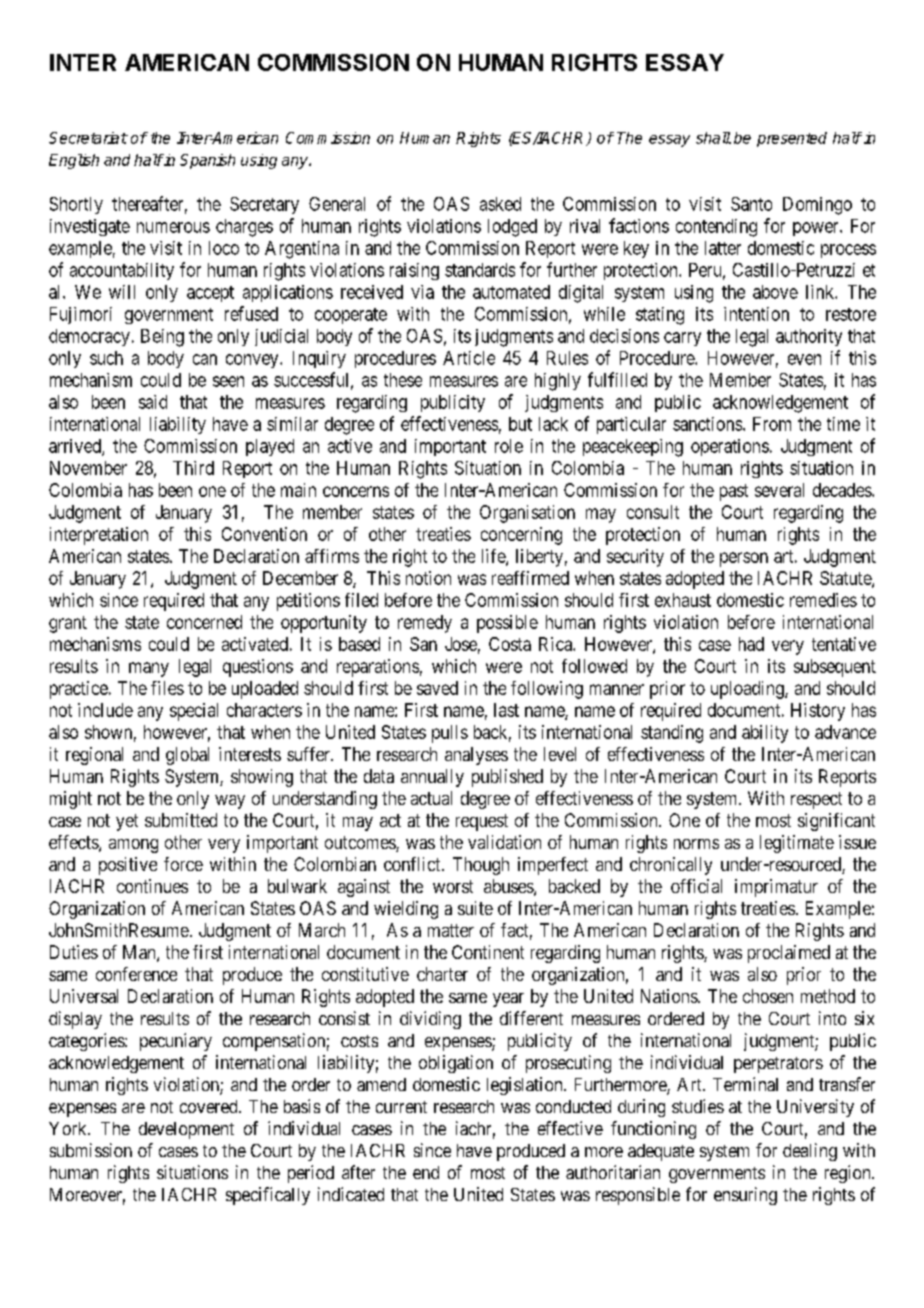 The image size is (924, 1308). What do you see at coordinates (401, 1107) in the screenshot?
I see `current` at bounding box center [401, 1107].
